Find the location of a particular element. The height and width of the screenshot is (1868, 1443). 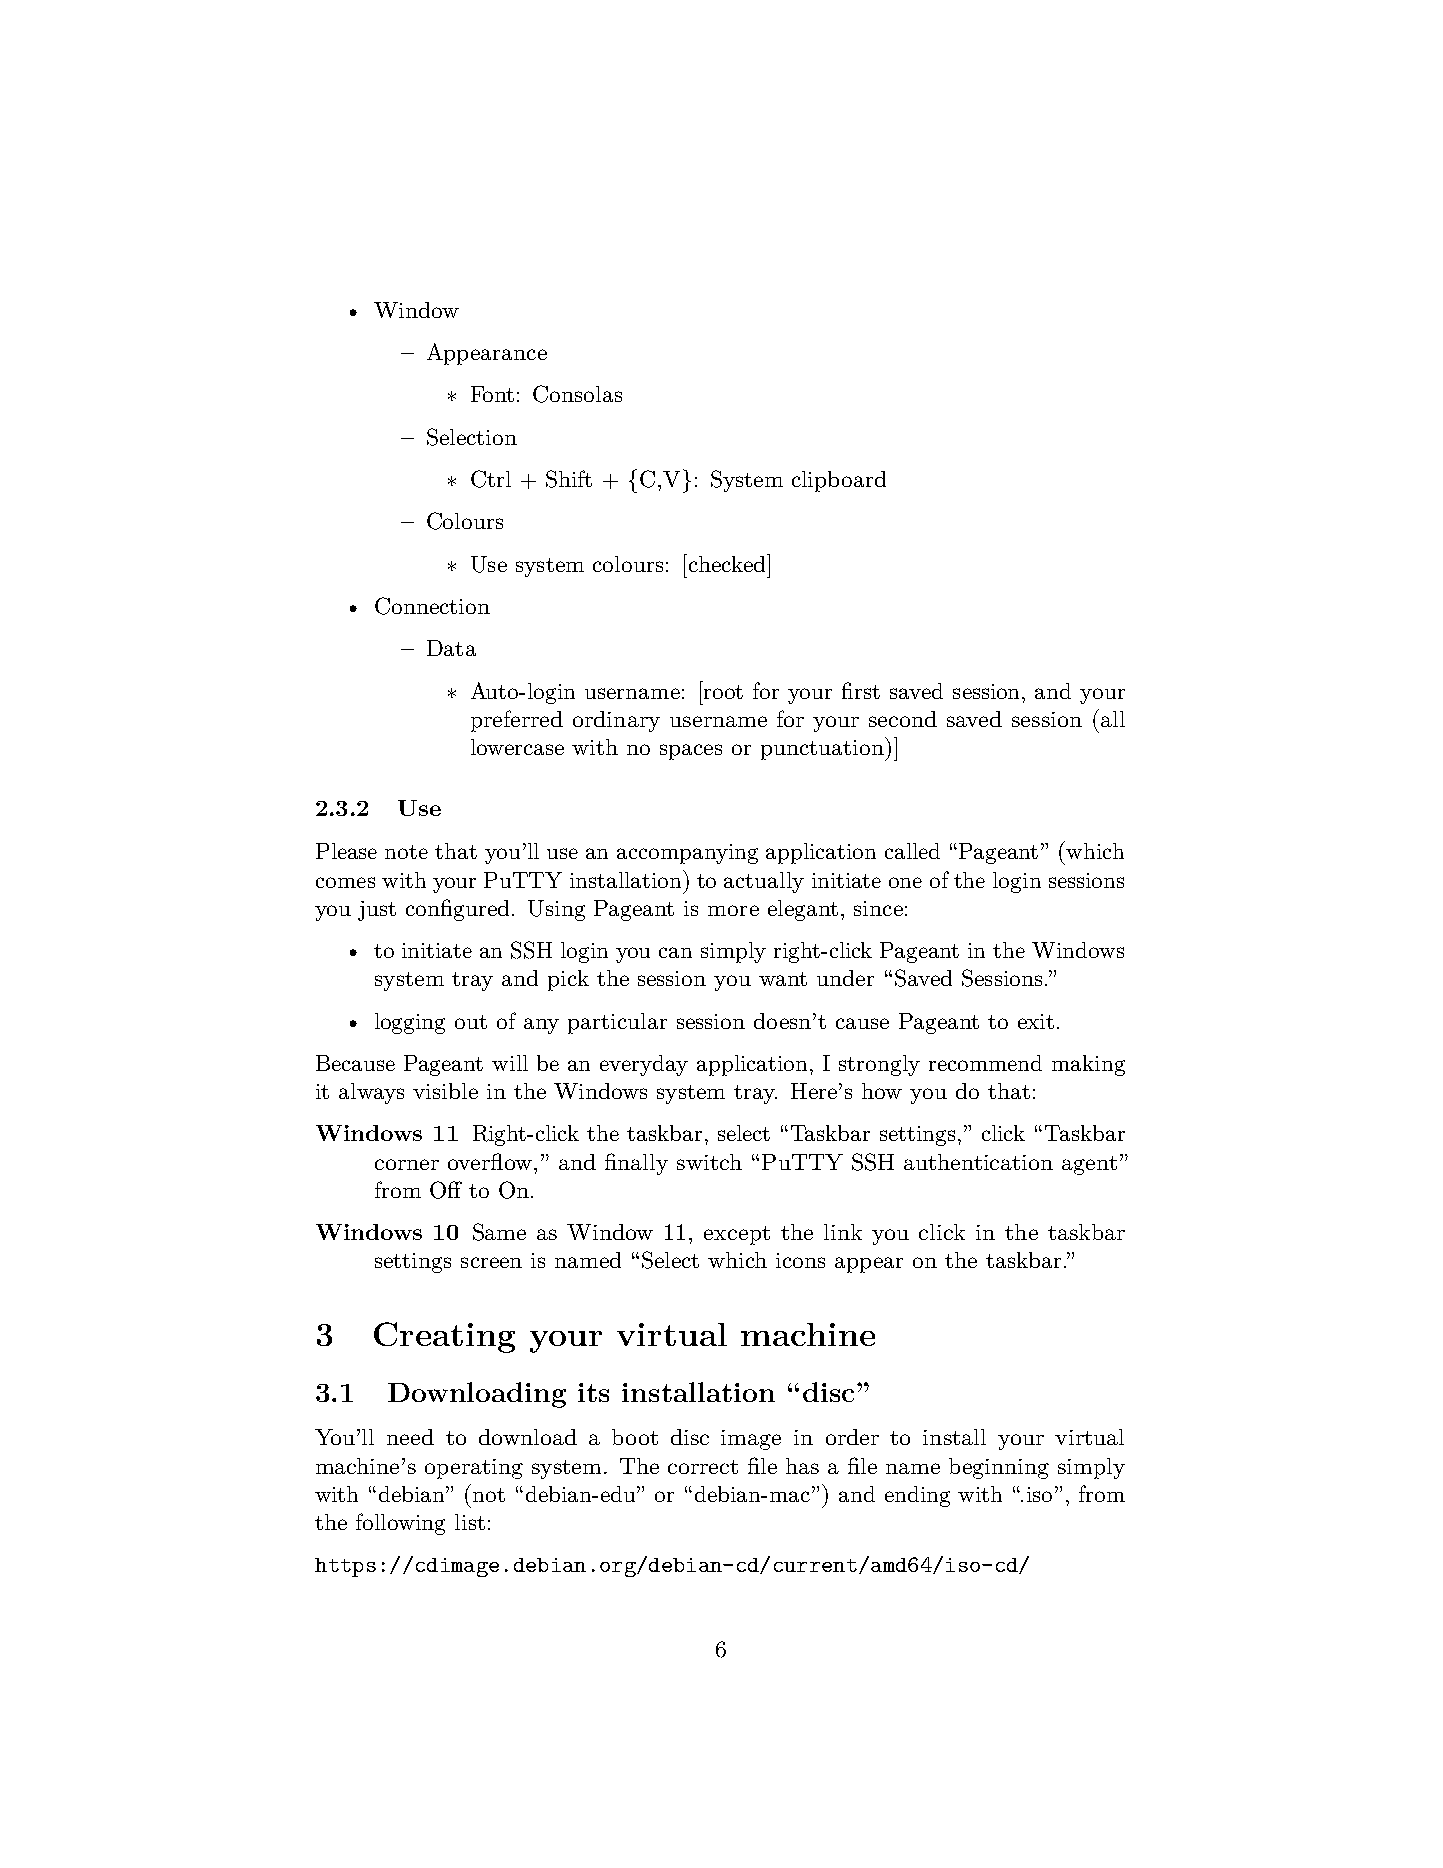

called is located at coordinates (912, 851).
